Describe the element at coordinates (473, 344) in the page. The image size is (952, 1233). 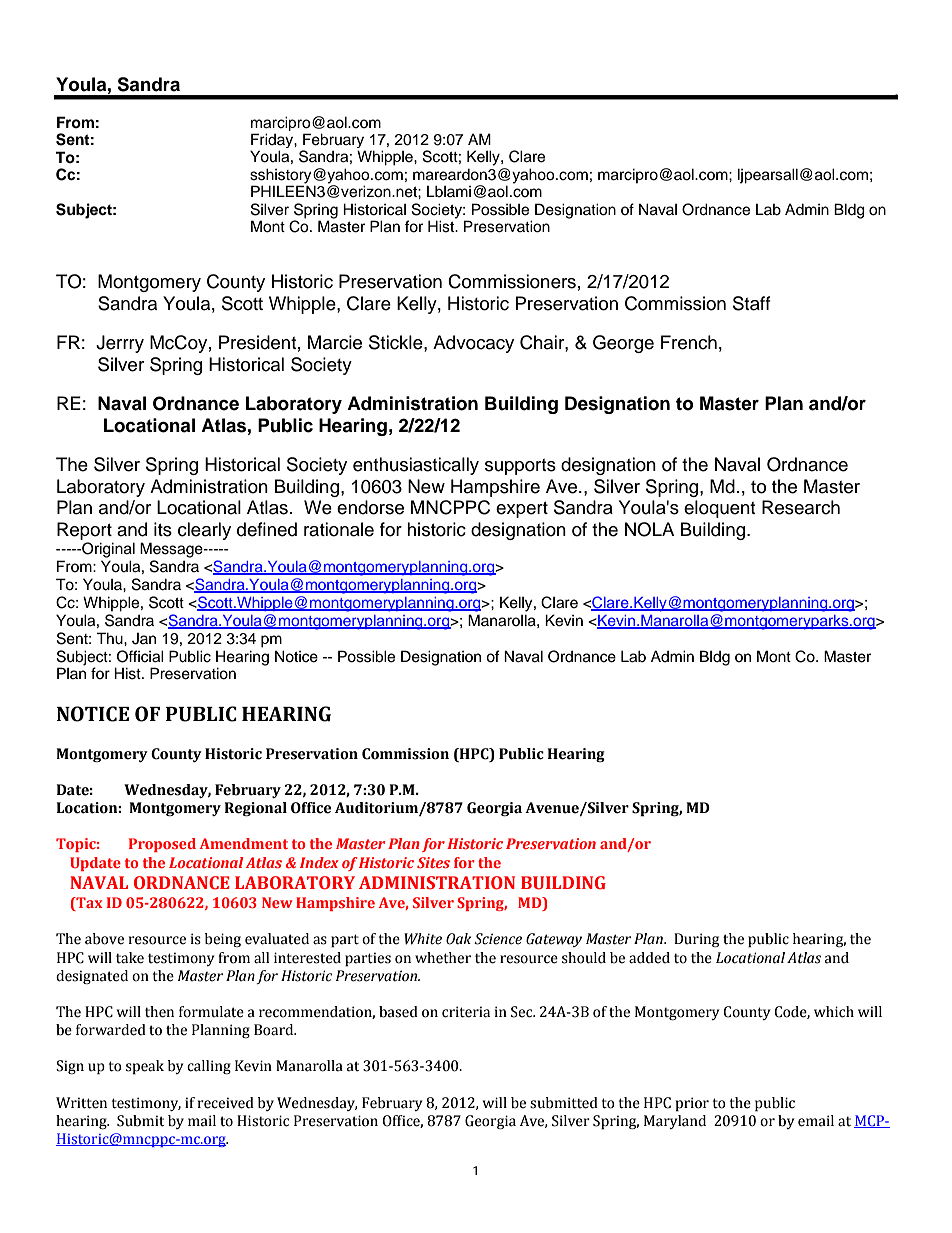
I see `Advocacy` at that location.
